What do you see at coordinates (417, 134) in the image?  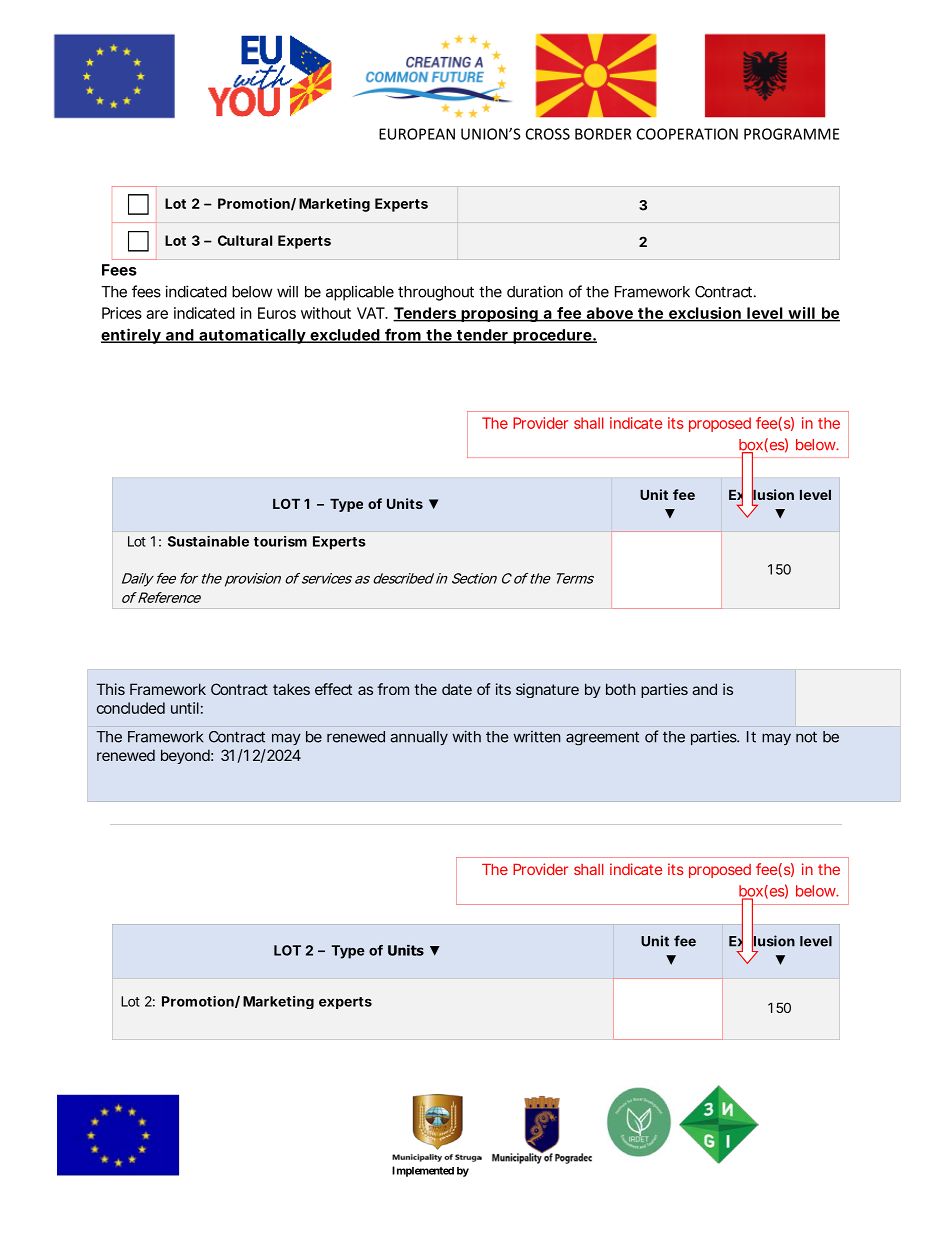 I see `EUROPEAN` at bounding box center [417, 134].
